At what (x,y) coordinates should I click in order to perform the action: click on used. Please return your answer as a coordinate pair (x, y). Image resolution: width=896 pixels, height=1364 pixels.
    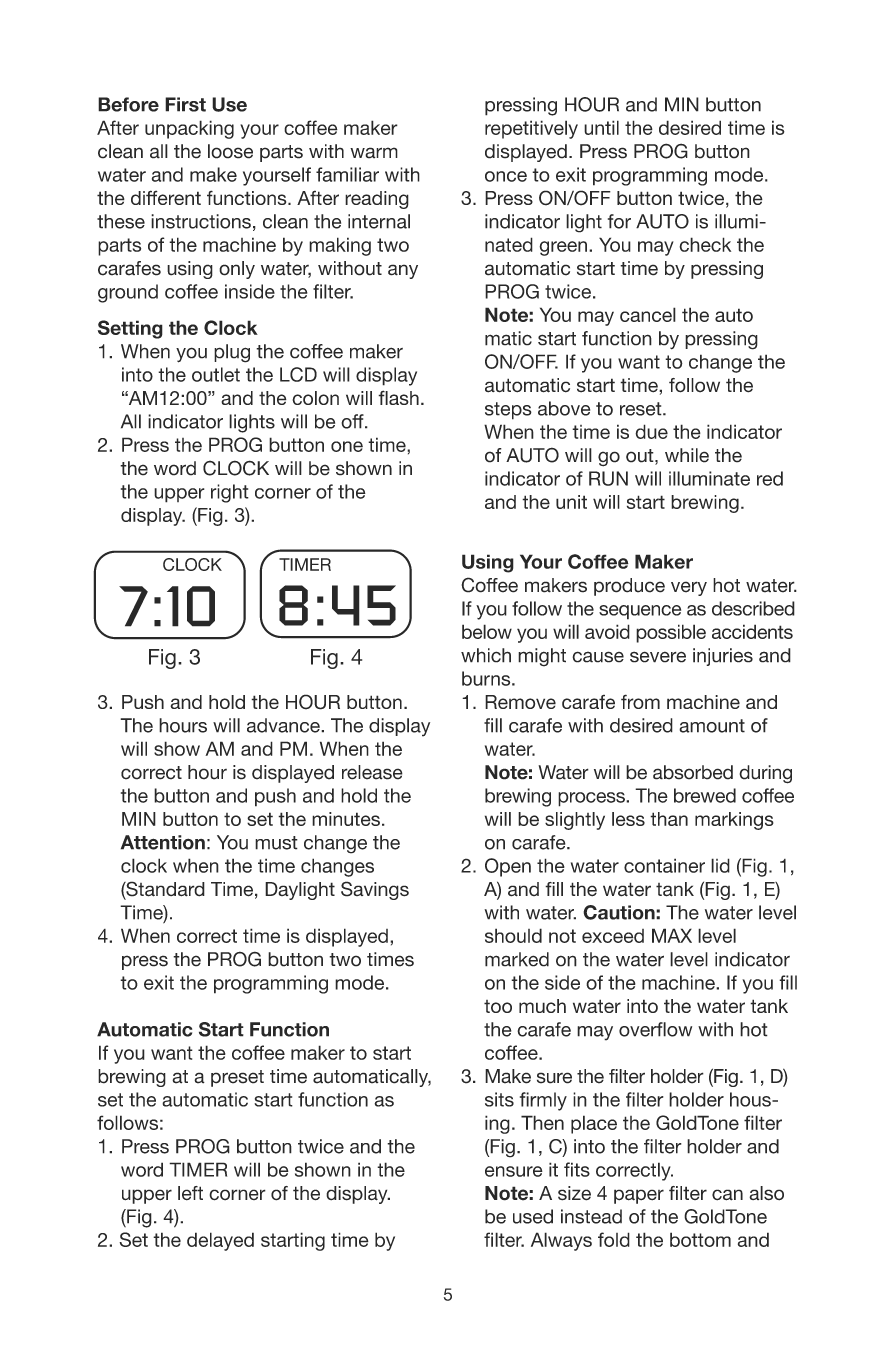
    Looking at the image, I should click on (533, 1216).
